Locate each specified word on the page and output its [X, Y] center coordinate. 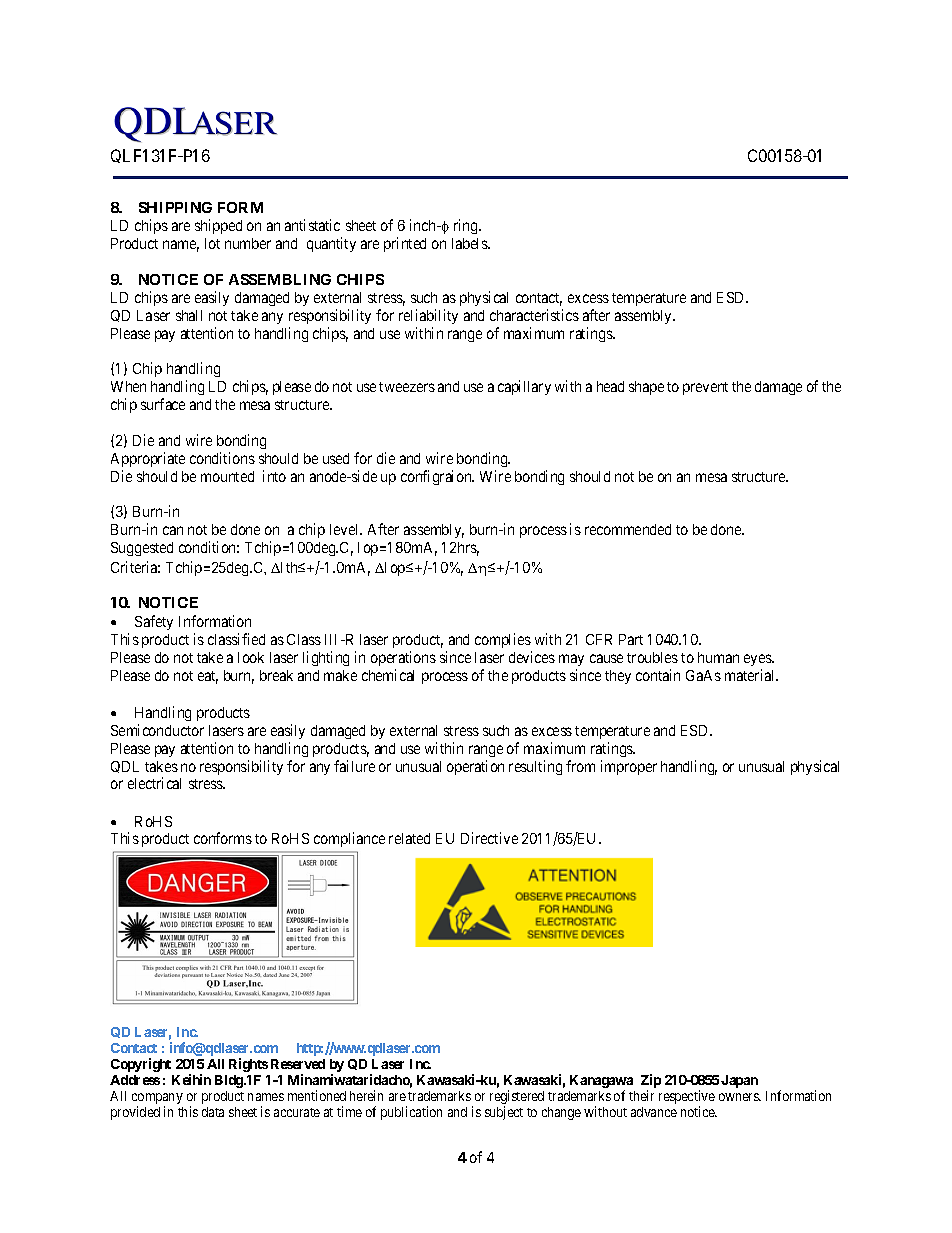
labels [470, 243]
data [213, 1112]
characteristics [534, 315]
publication [411, 1113]
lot [212, 243]
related [409, 838]
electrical [154, 783]
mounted [227, 476]
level [346, 529]
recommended [628, 529]
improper [629, 767]
